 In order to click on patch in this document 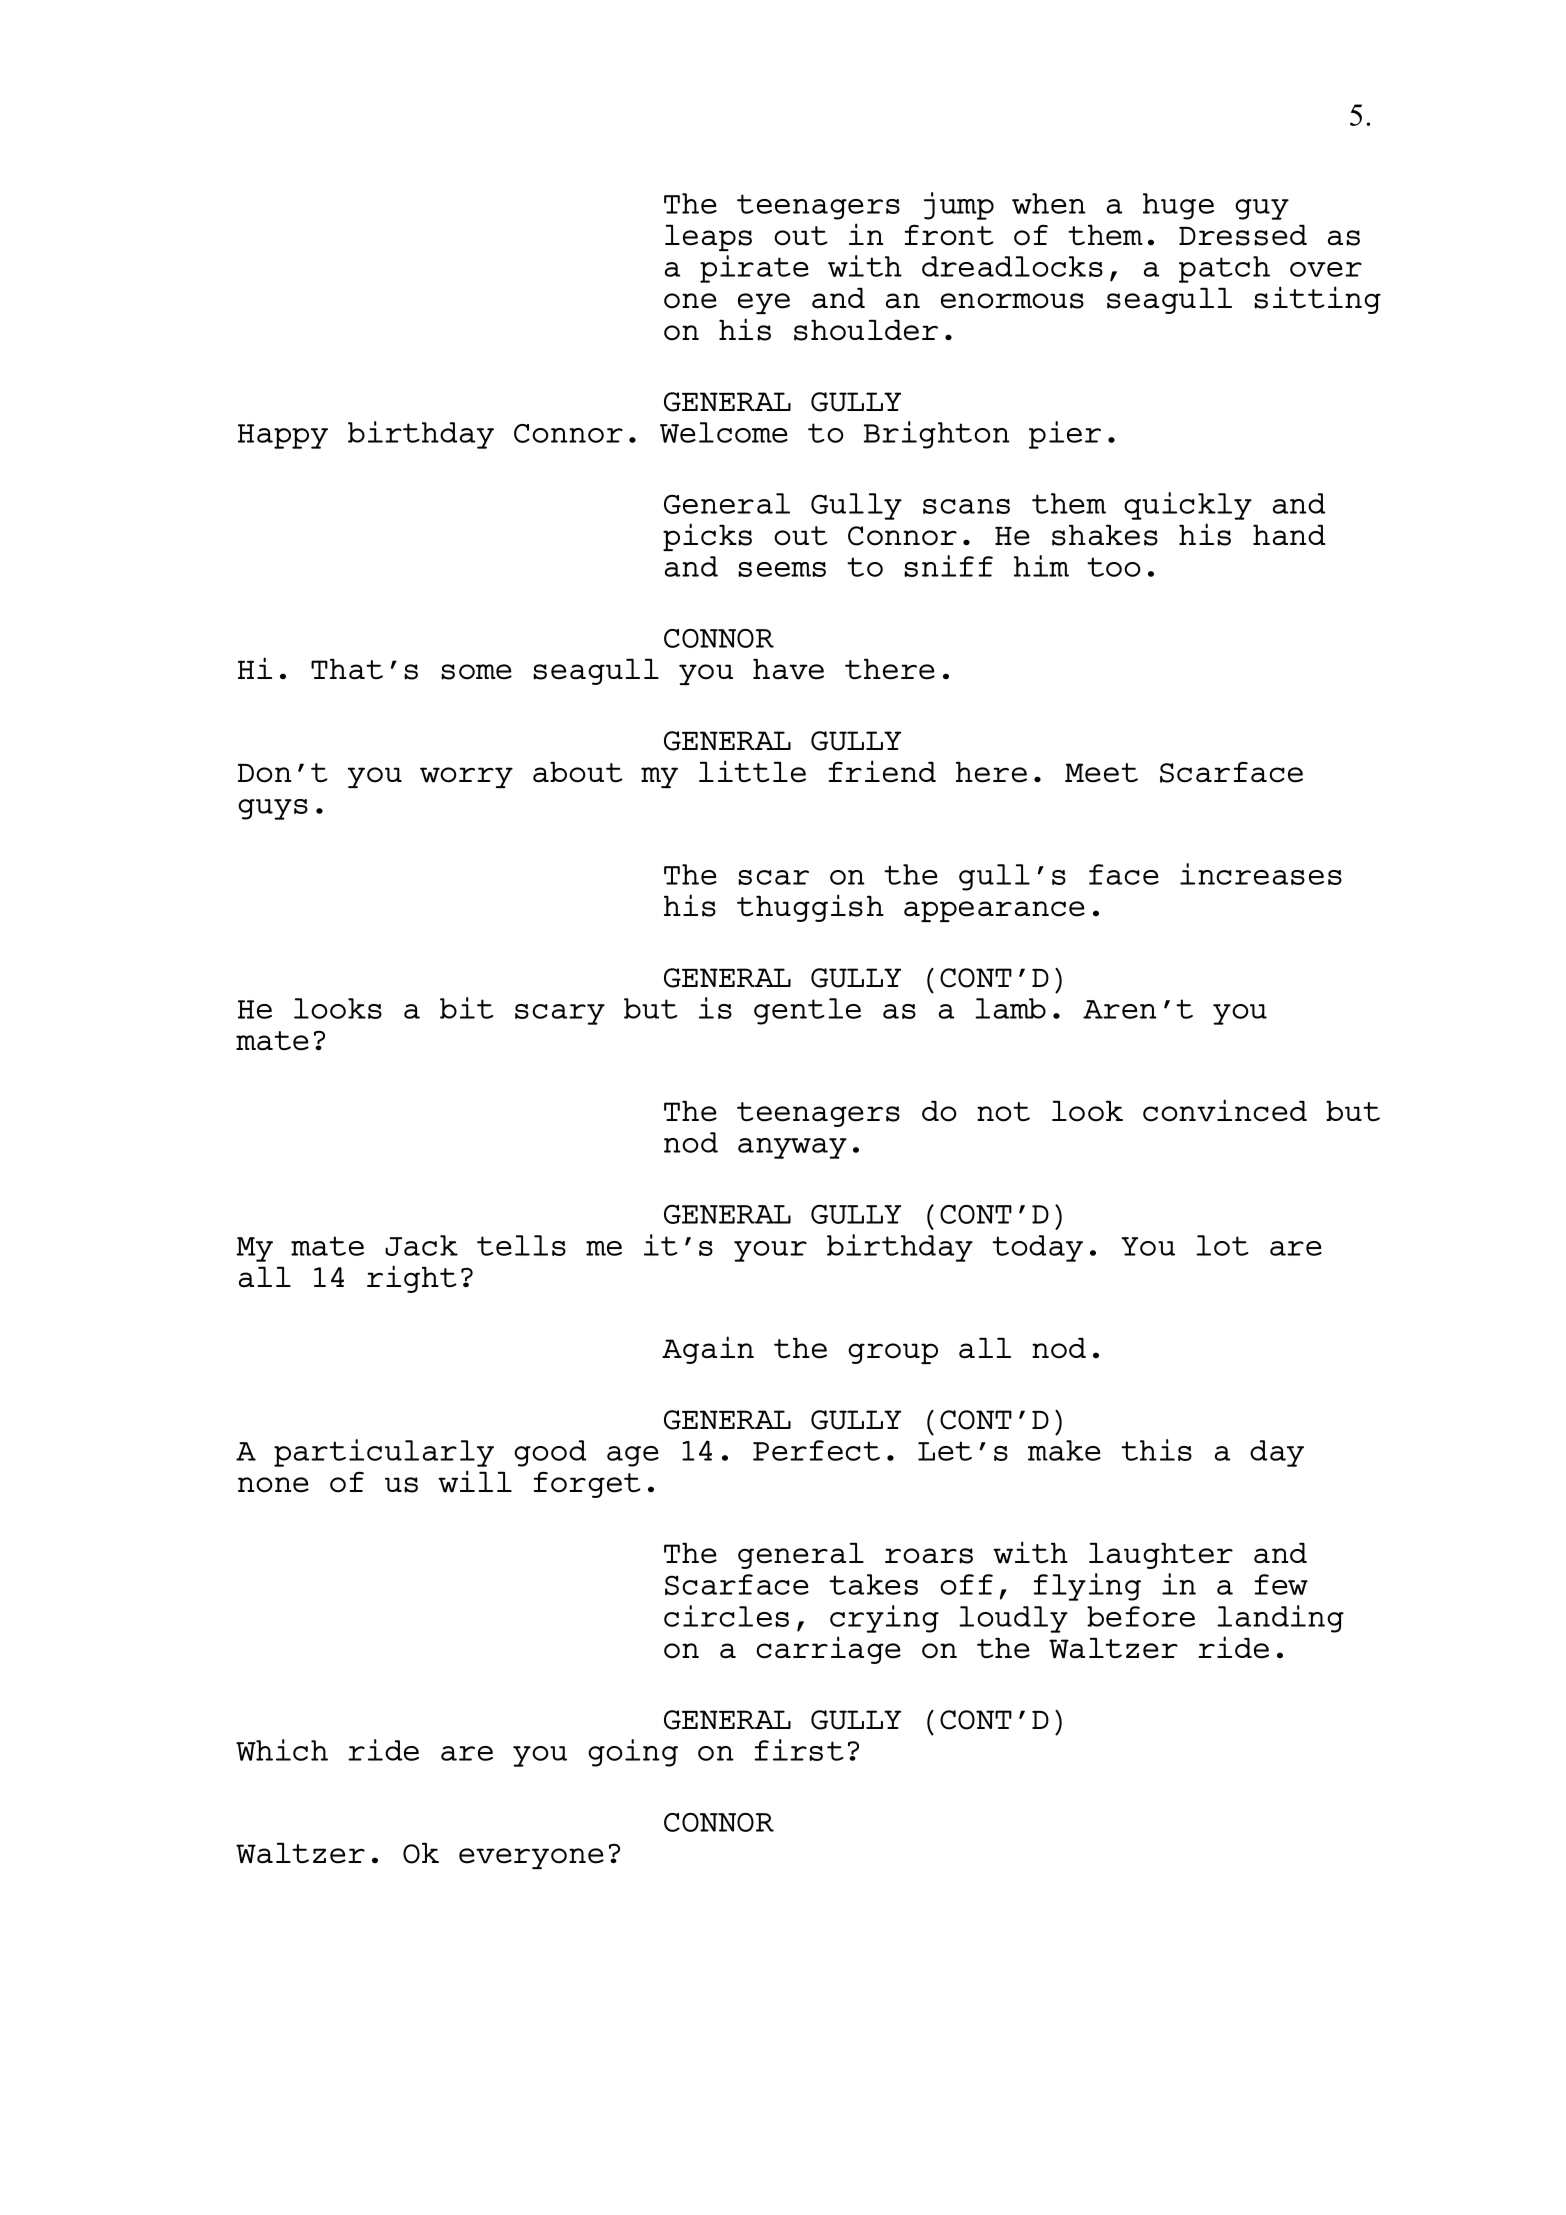, I will do `click(1224, 269)`.
